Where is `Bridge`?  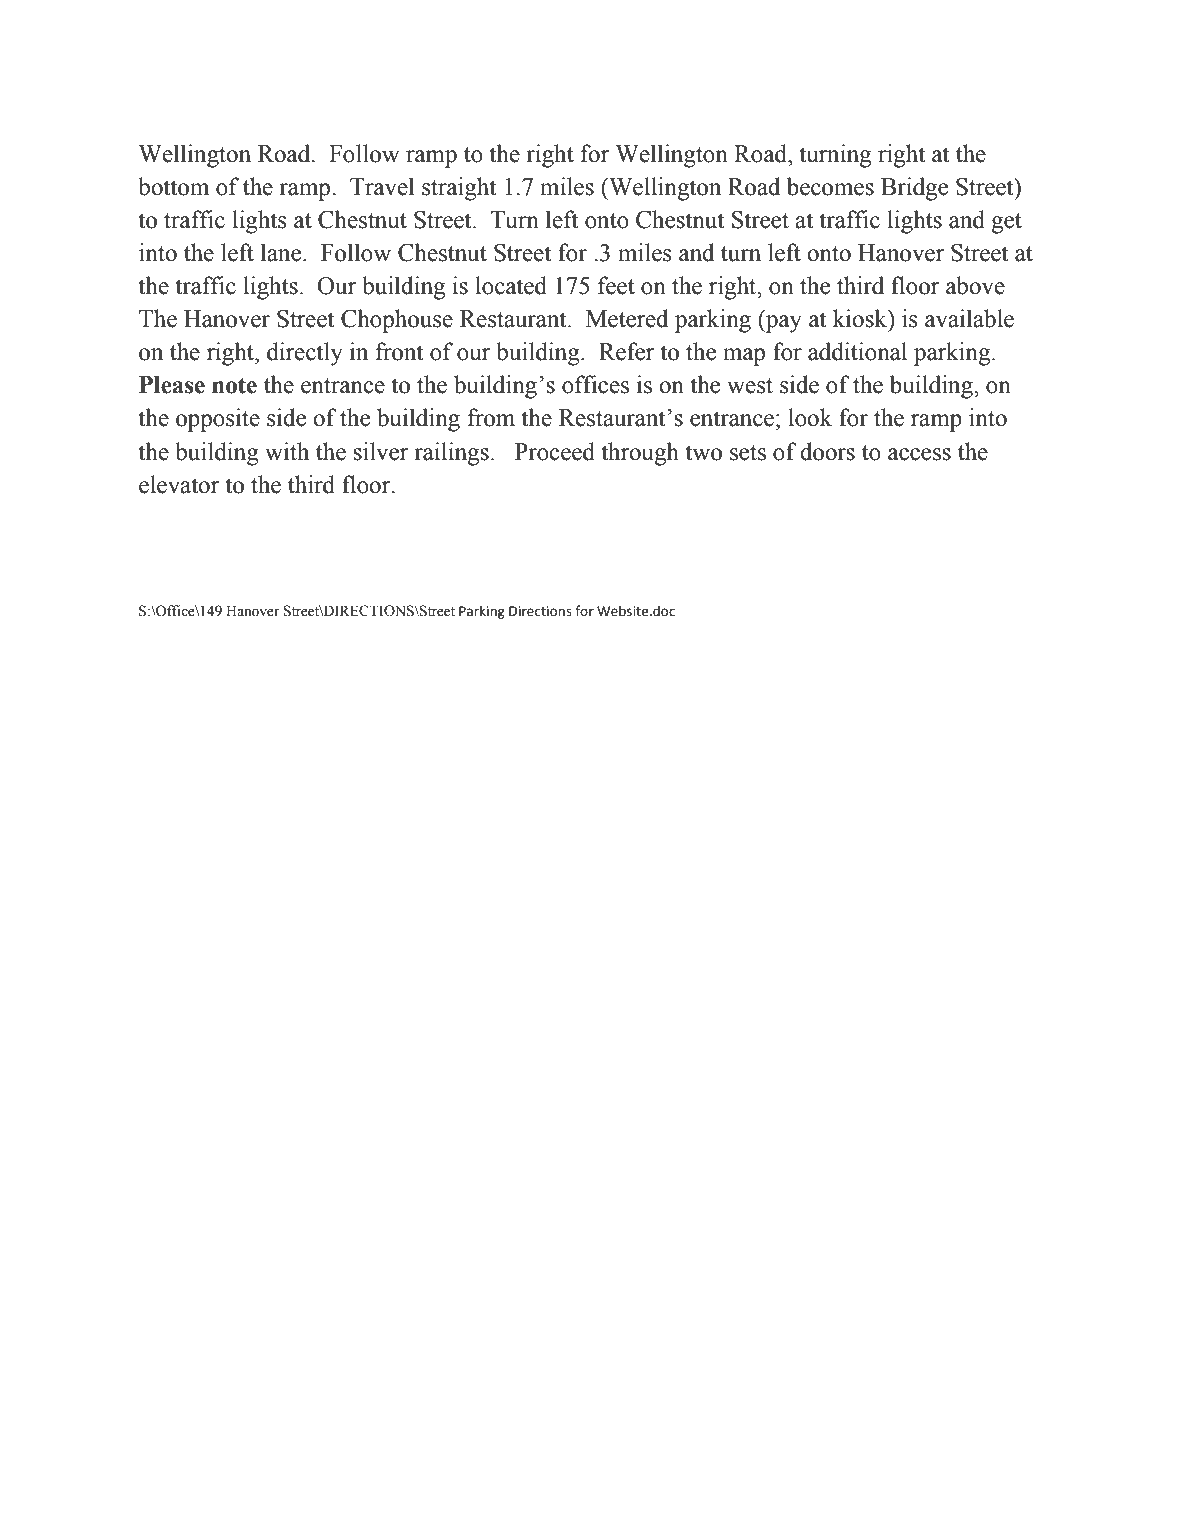 Bridge is located at coordinates (914, 189).
